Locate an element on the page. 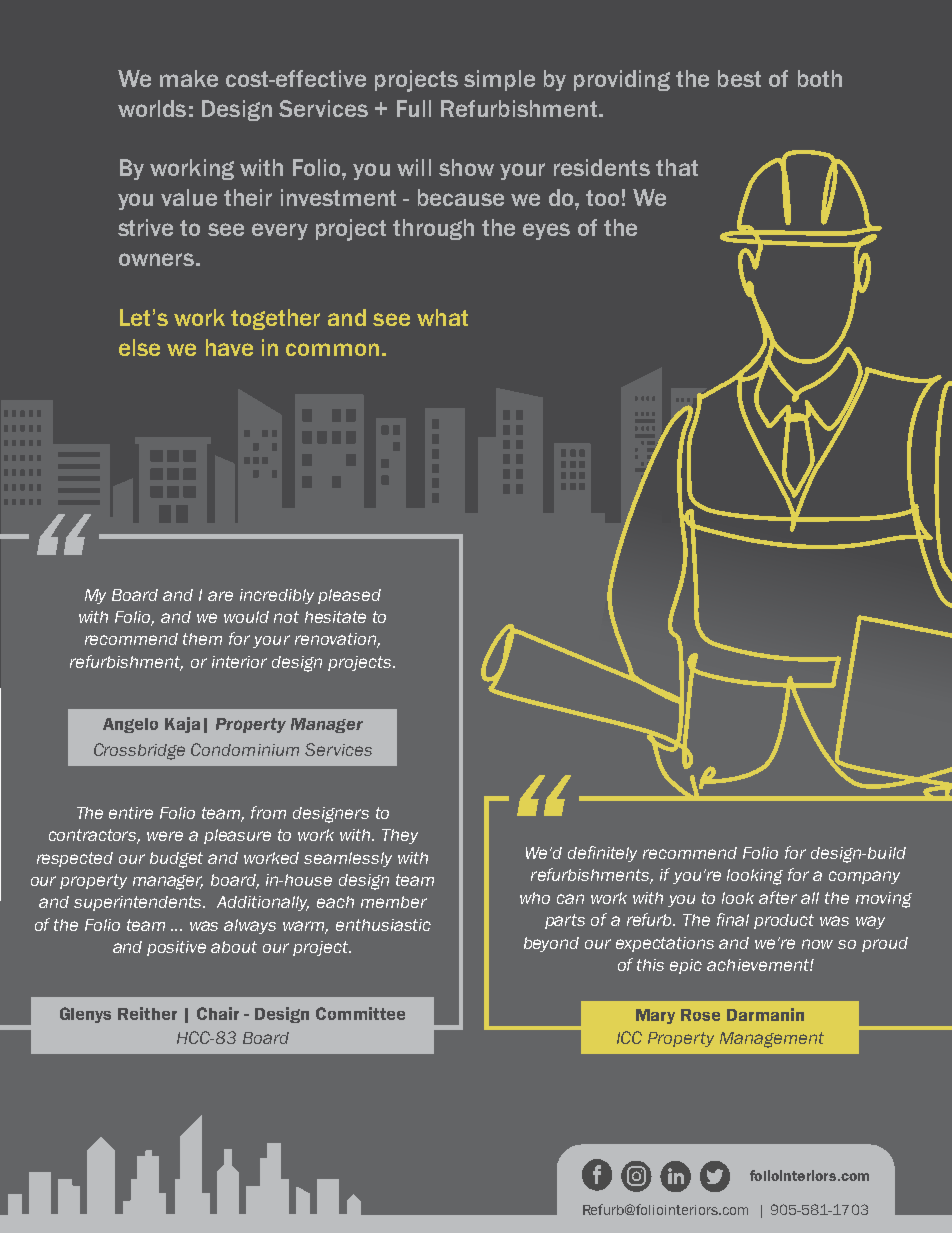  what is located at coordinates (442, 317).
